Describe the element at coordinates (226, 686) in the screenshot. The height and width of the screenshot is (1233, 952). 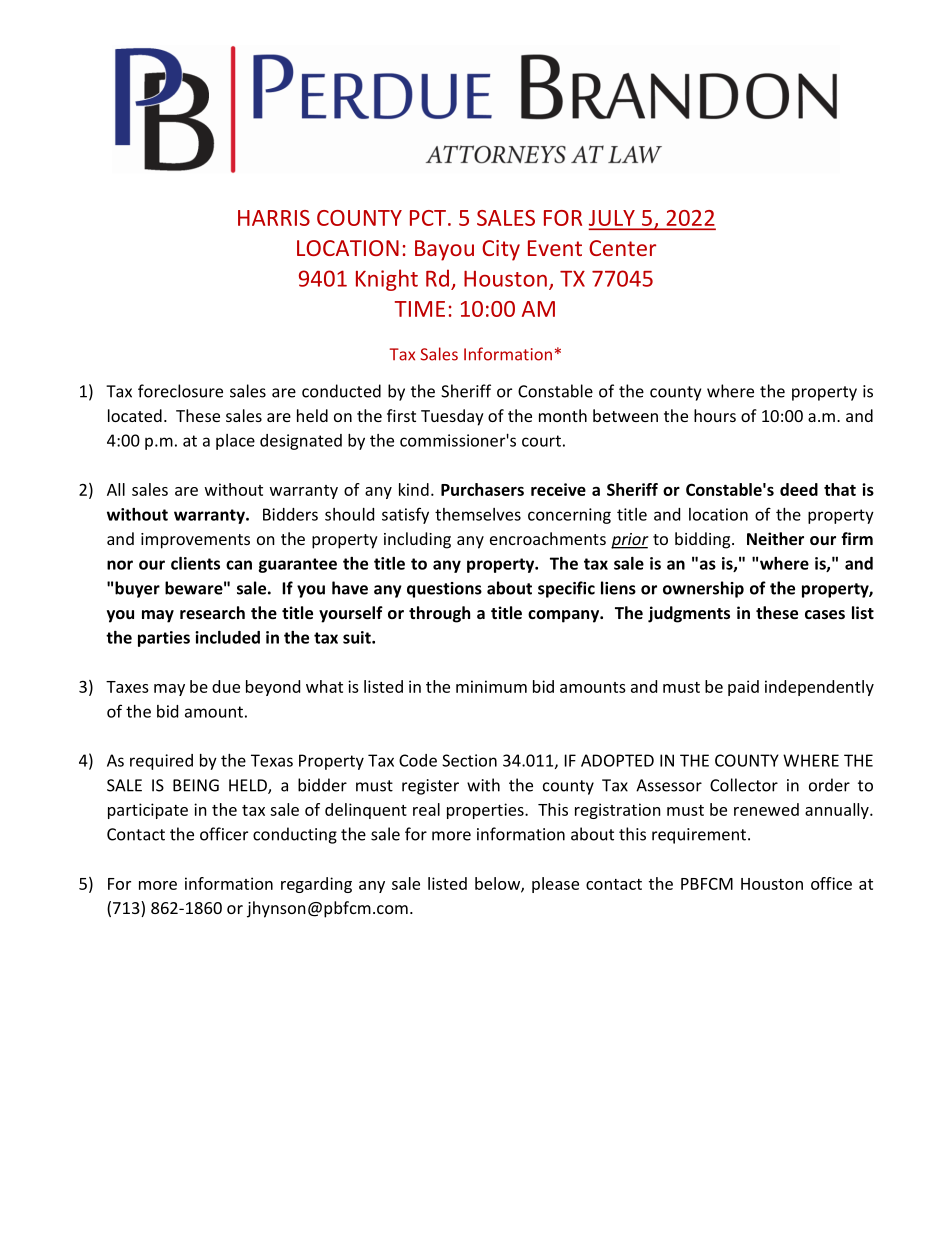
I see `due` at that location.
